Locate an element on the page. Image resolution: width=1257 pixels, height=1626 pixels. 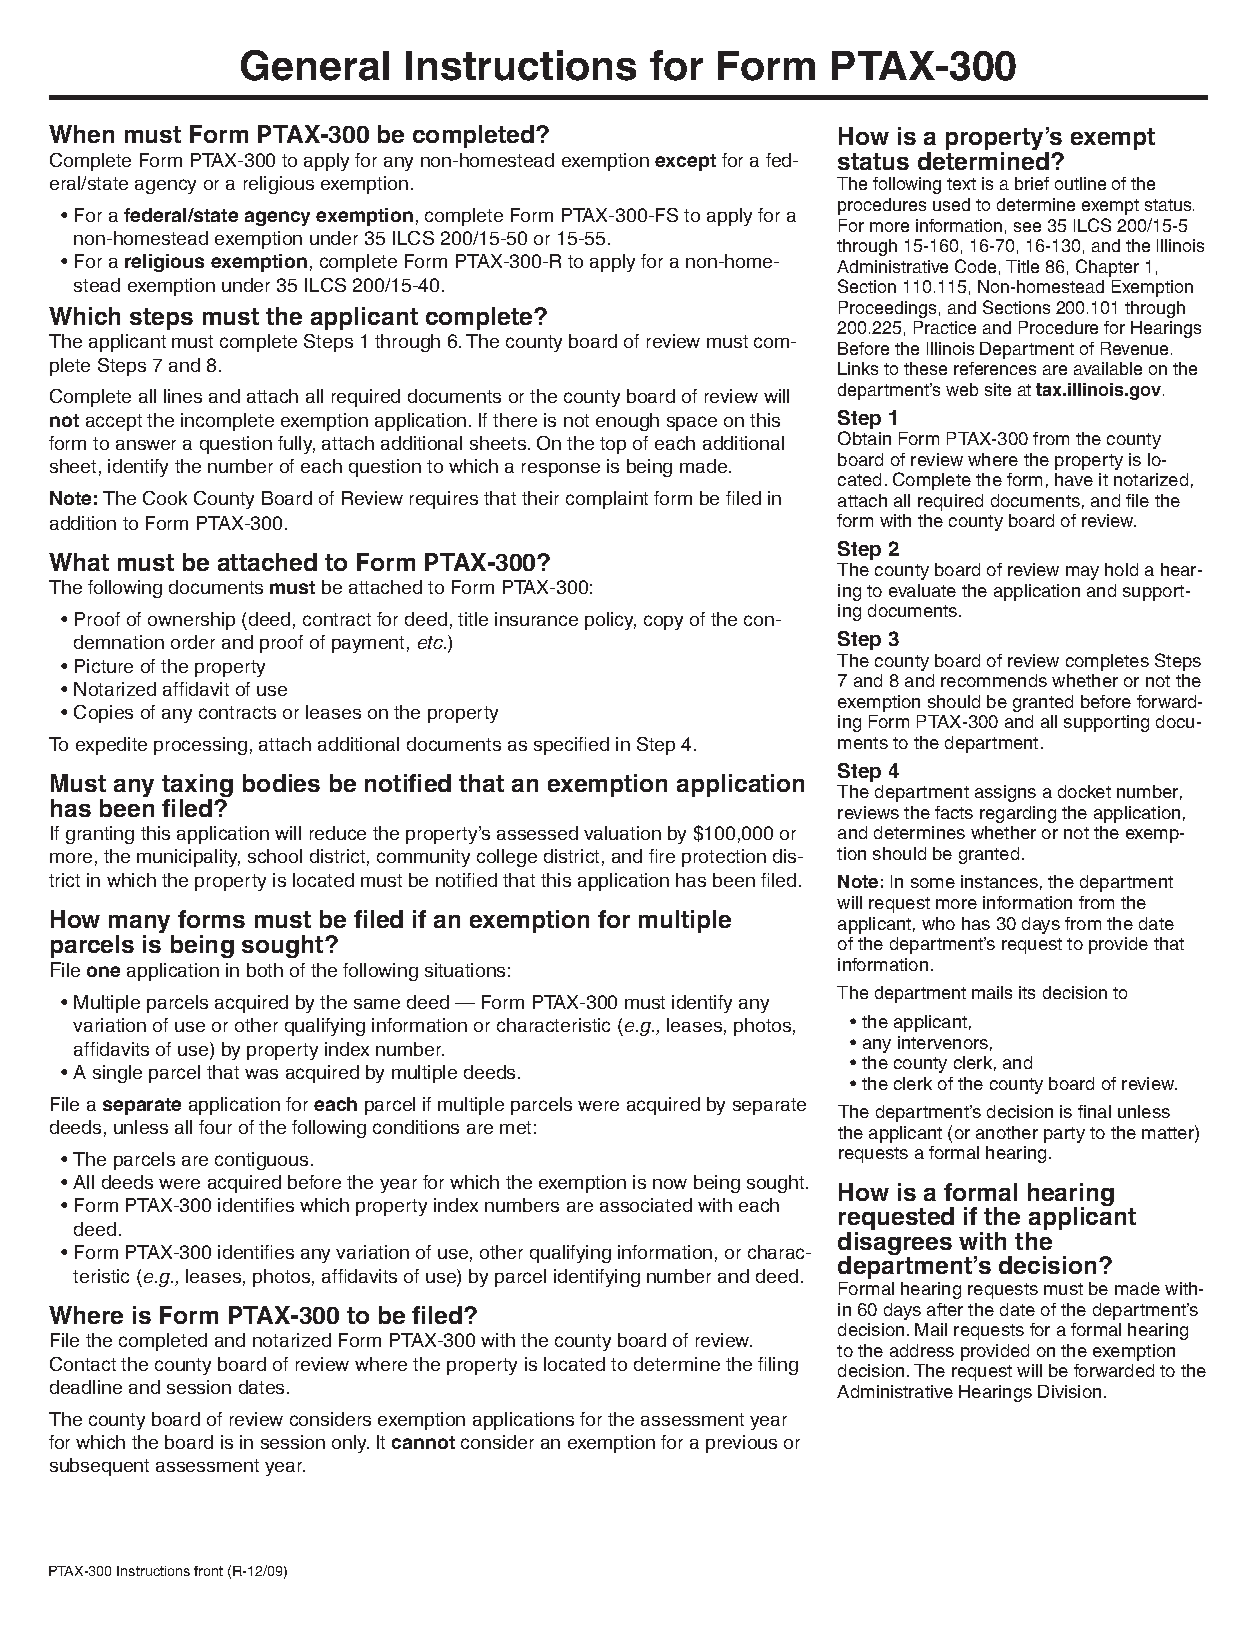
When is located at coordinates (81, 134).
